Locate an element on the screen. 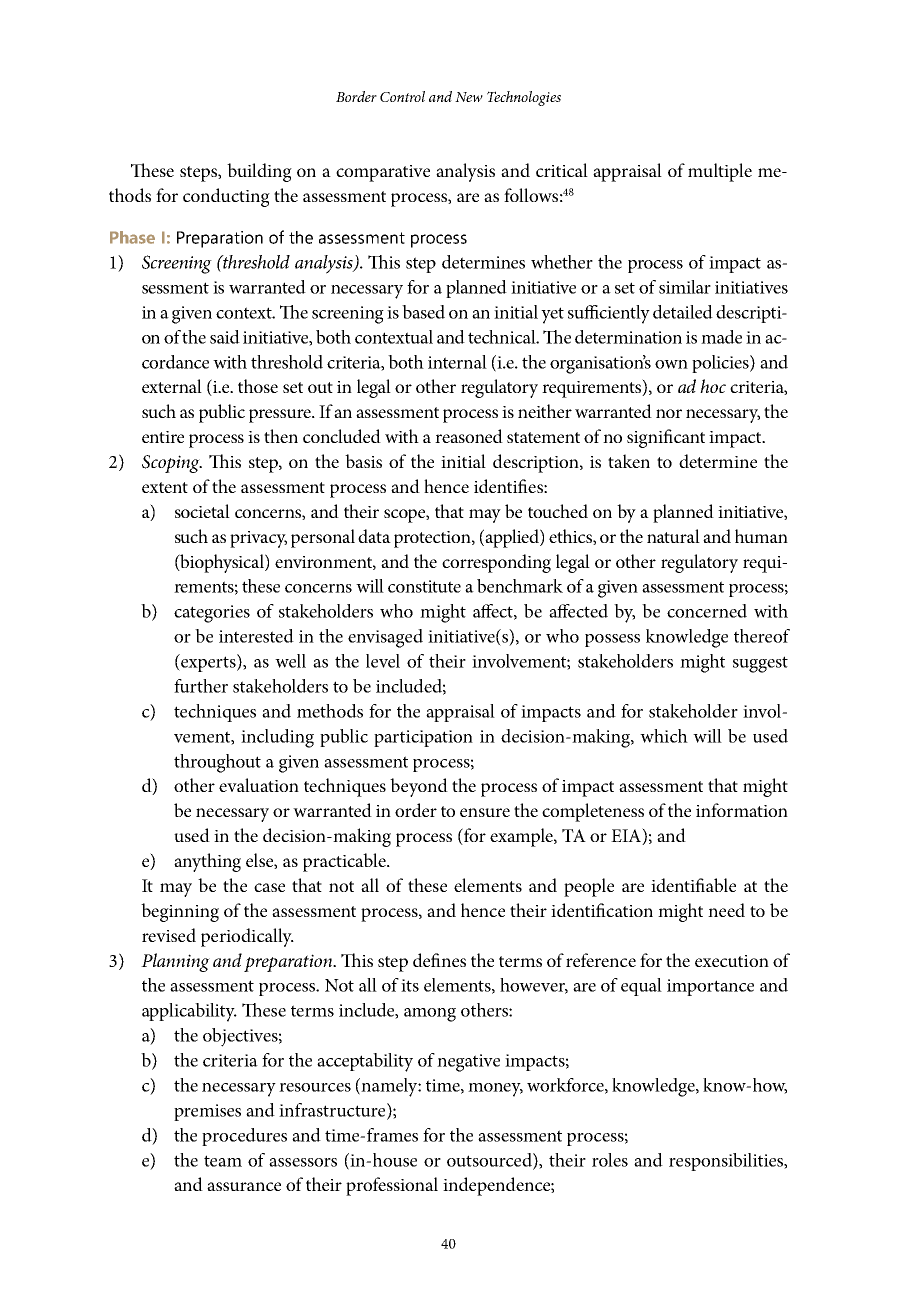 The height and width of the screenshot is (1305, 924). building is located at coordinates (259, 172).
